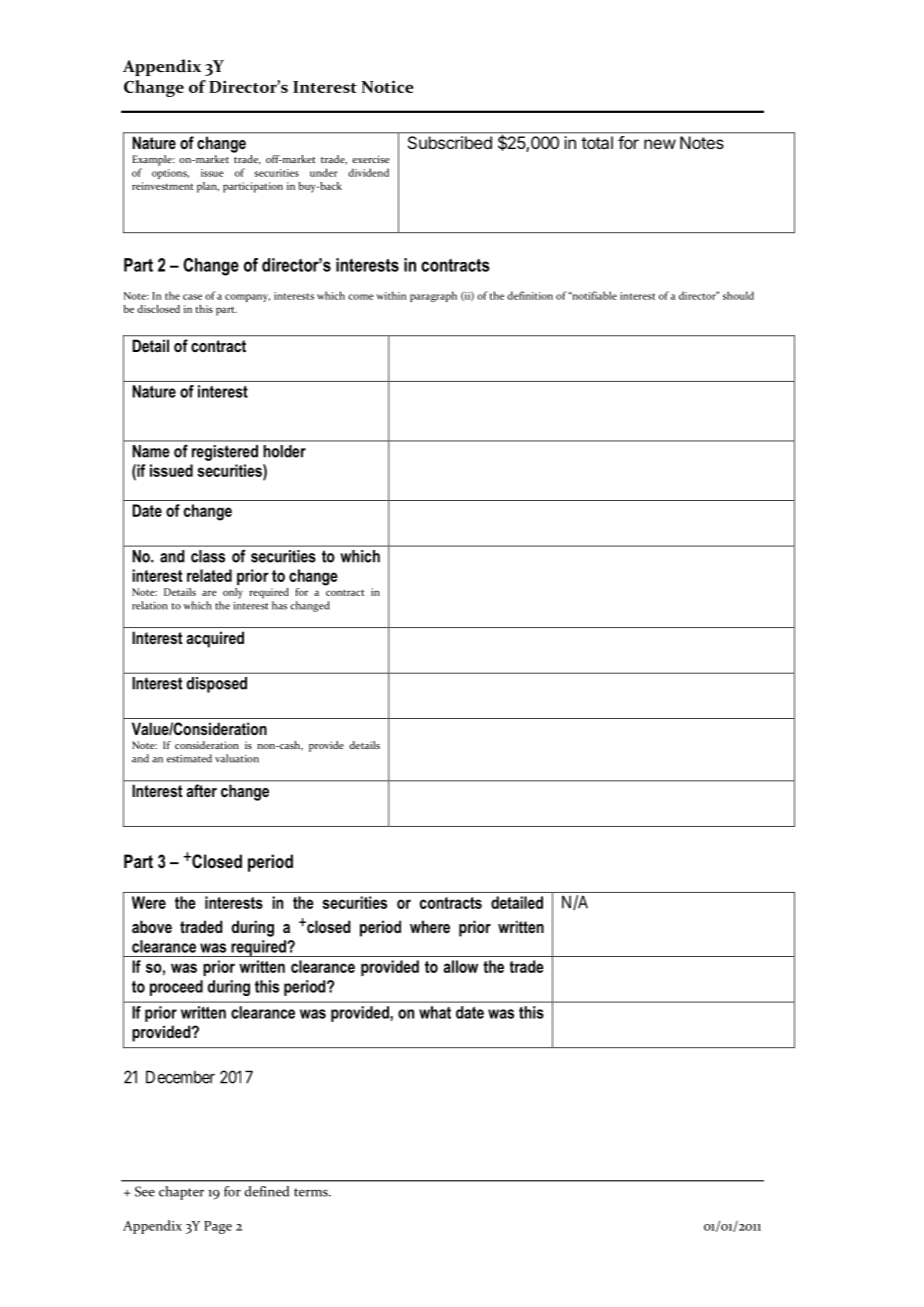 Image resolution: width=924 pixels, height=1307 pixels. I want to click on Name, so click(151, 451).
